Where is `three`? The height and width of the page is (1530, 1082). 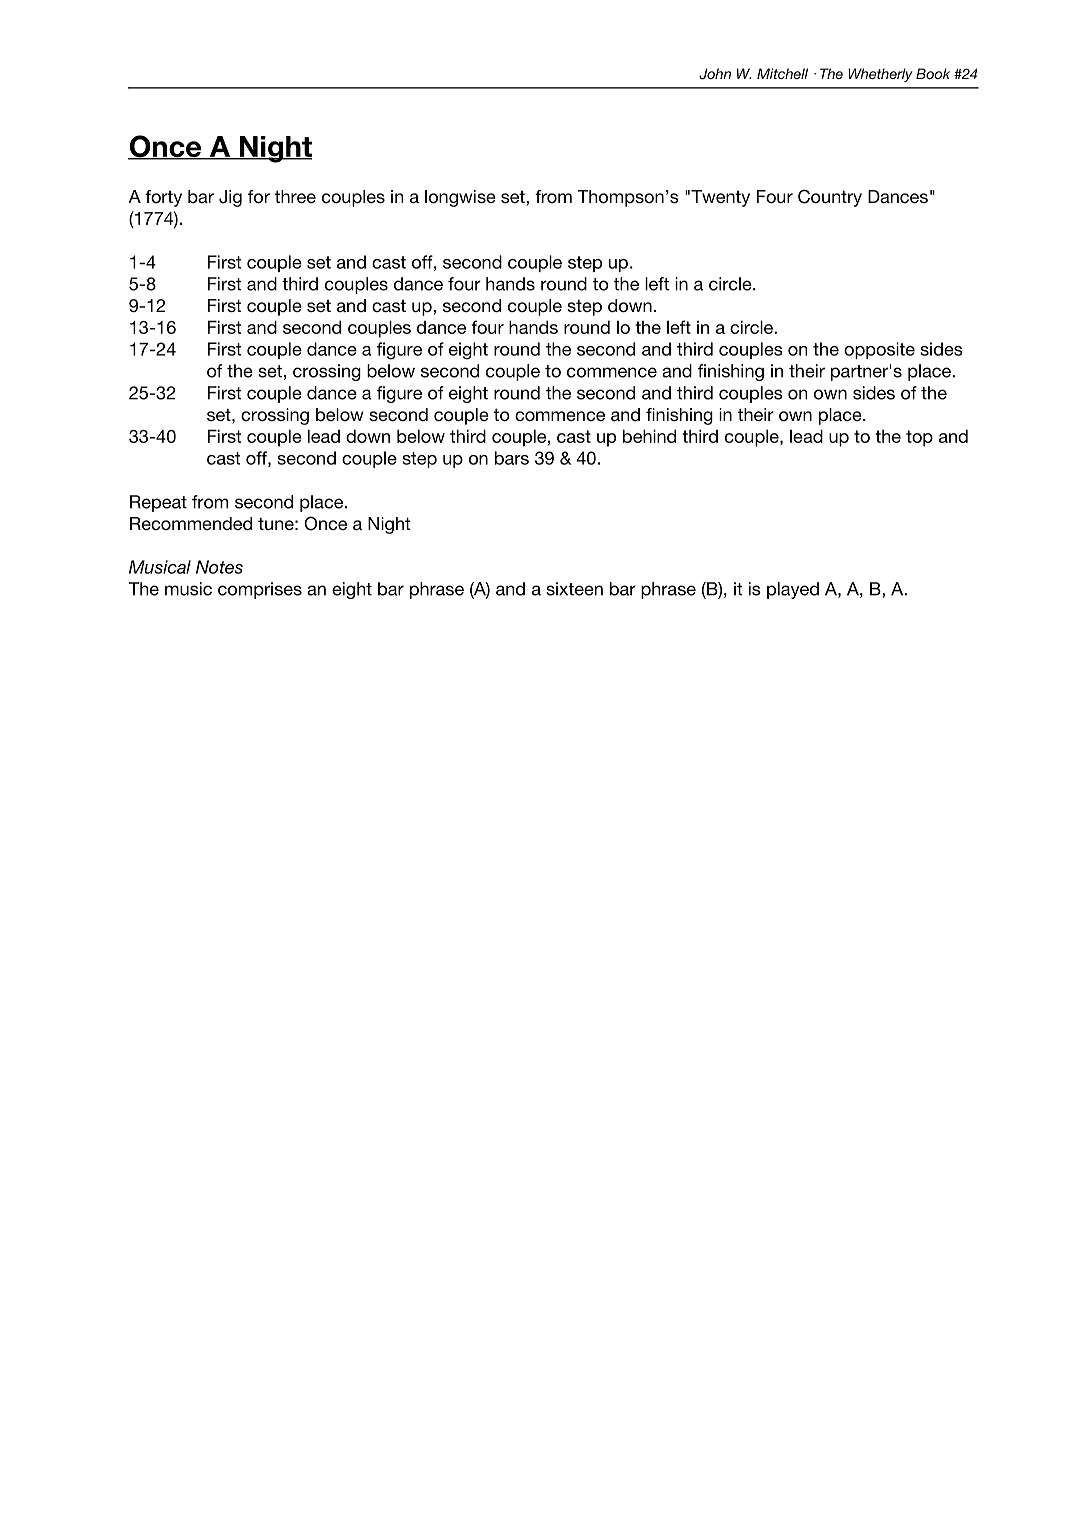 three is located at coordinates (295, 196).
